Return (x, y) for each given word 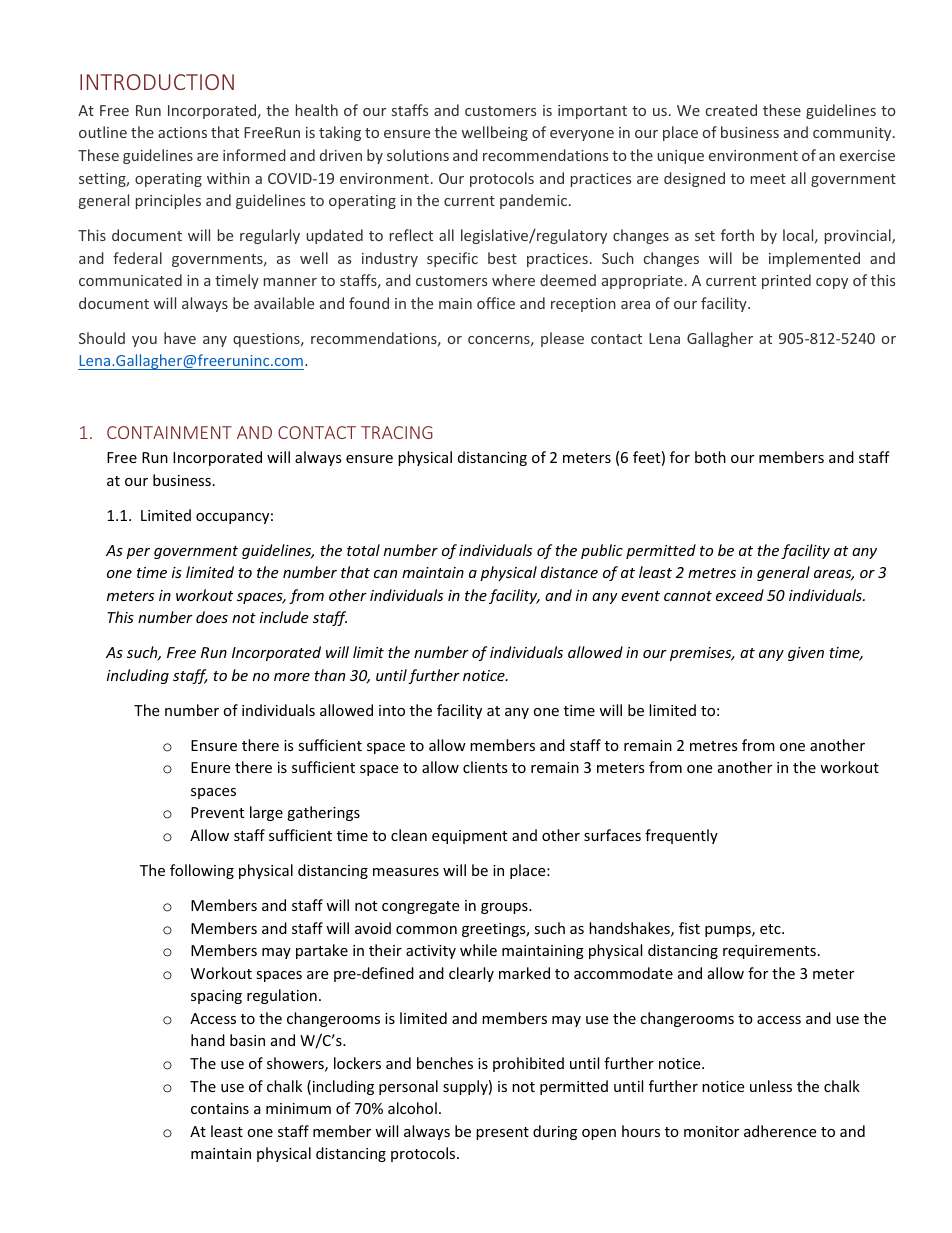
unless (771, 1086)
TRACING (397, 432)
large (266, 813)
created (731, 110)
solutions (418, 155)
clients (485, 767)
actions (182, 132)
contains (220, 1108)
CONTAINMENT (169, 432)
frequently (681, 836)
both (710, 457)
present (502, 1133)
